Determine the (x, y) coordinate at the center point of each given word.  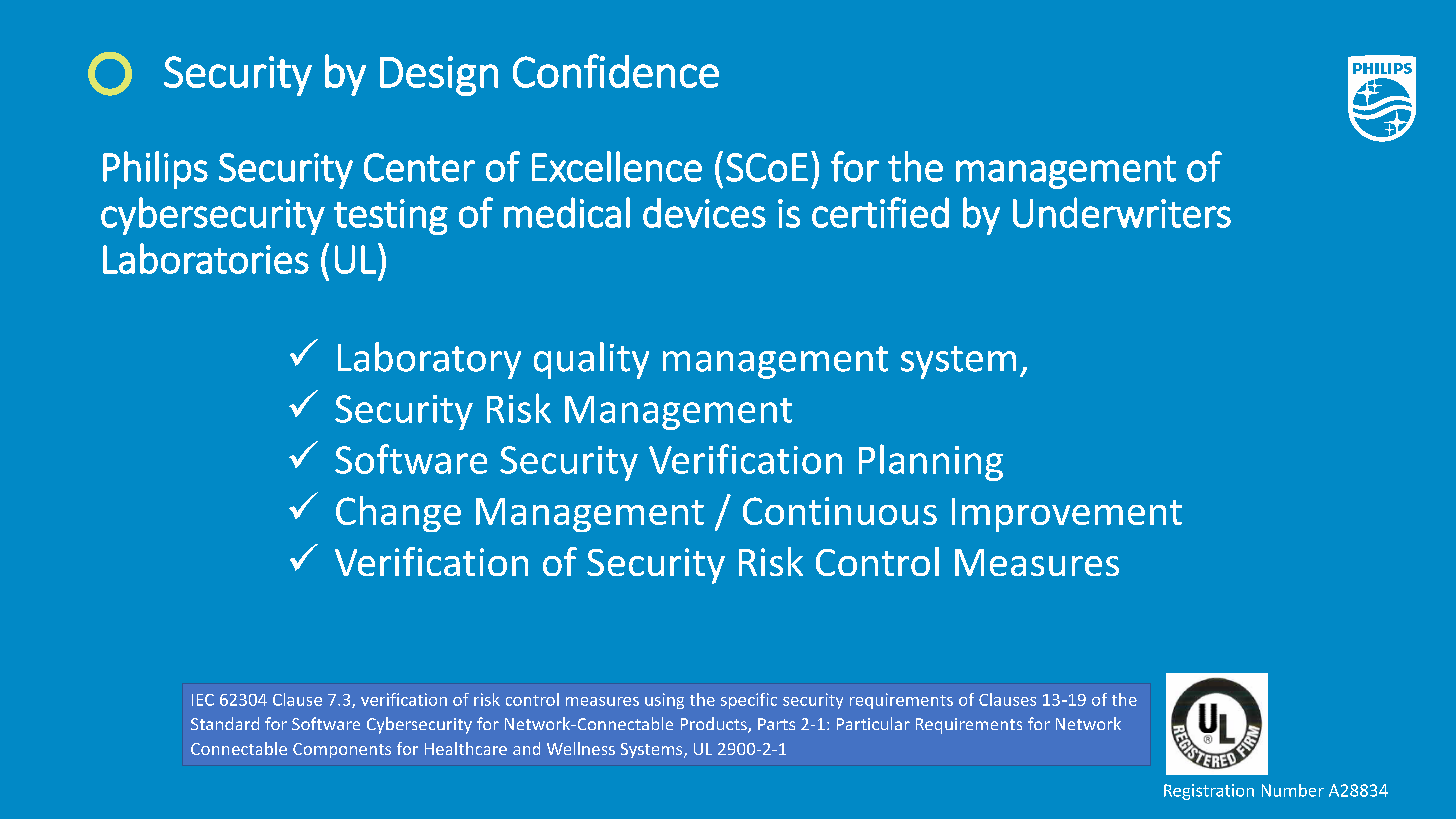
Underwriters (1122, 212)
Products (715, 725)
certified (880, 212)
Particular (873, 723)
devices (704, 213)
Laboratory (429, 360)
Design (439, 76)
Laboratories (206, 258)
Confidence (616, 71)
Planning (931, 462)
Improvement (1067, 515)
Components (342, 750)
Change (398, 514)
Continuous (840, 511)
